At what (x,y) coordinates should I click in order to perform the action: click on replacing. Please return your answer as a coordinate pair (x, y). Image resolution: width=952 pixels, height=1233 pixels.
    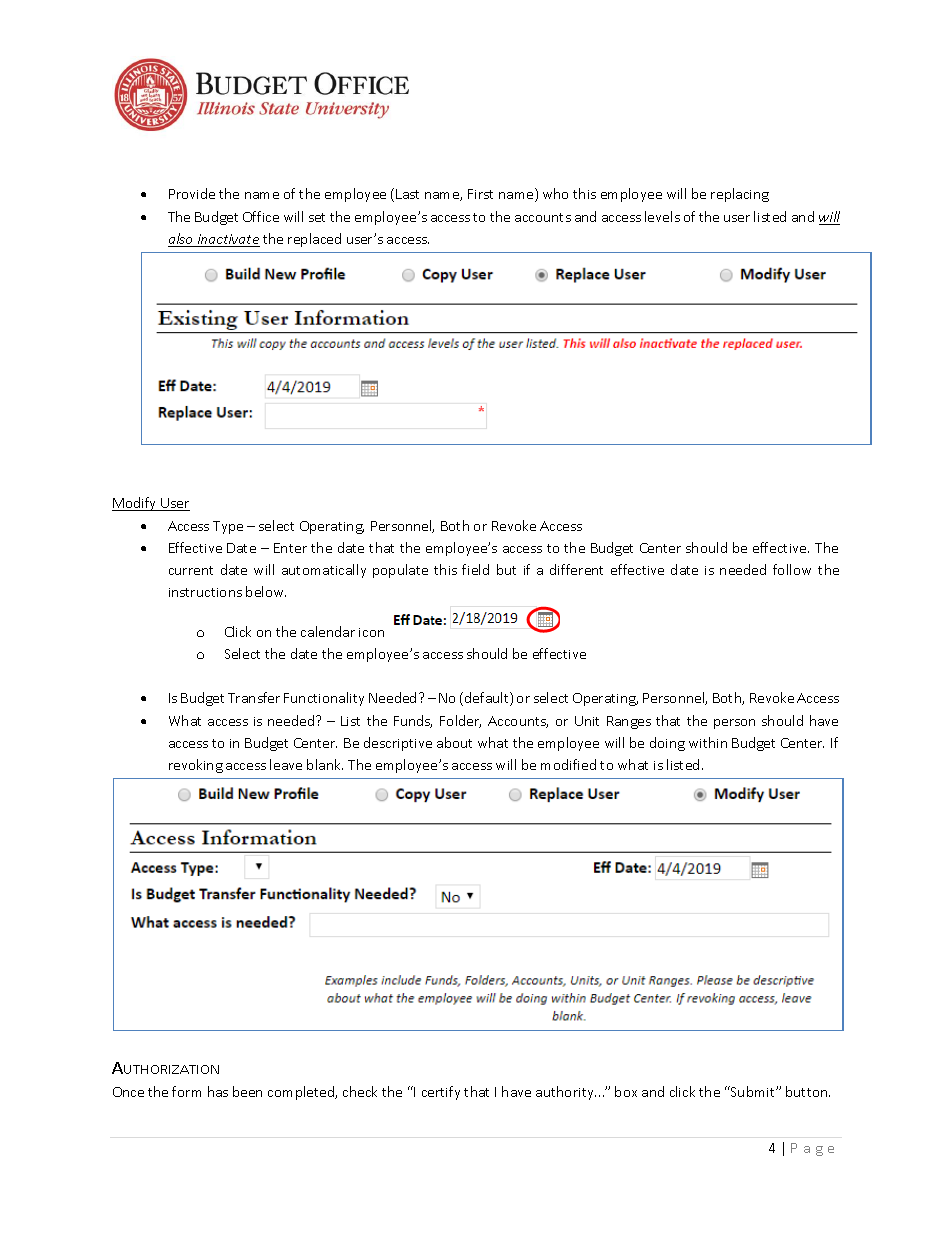
    Looking at the image, I should click on (740, 195).
